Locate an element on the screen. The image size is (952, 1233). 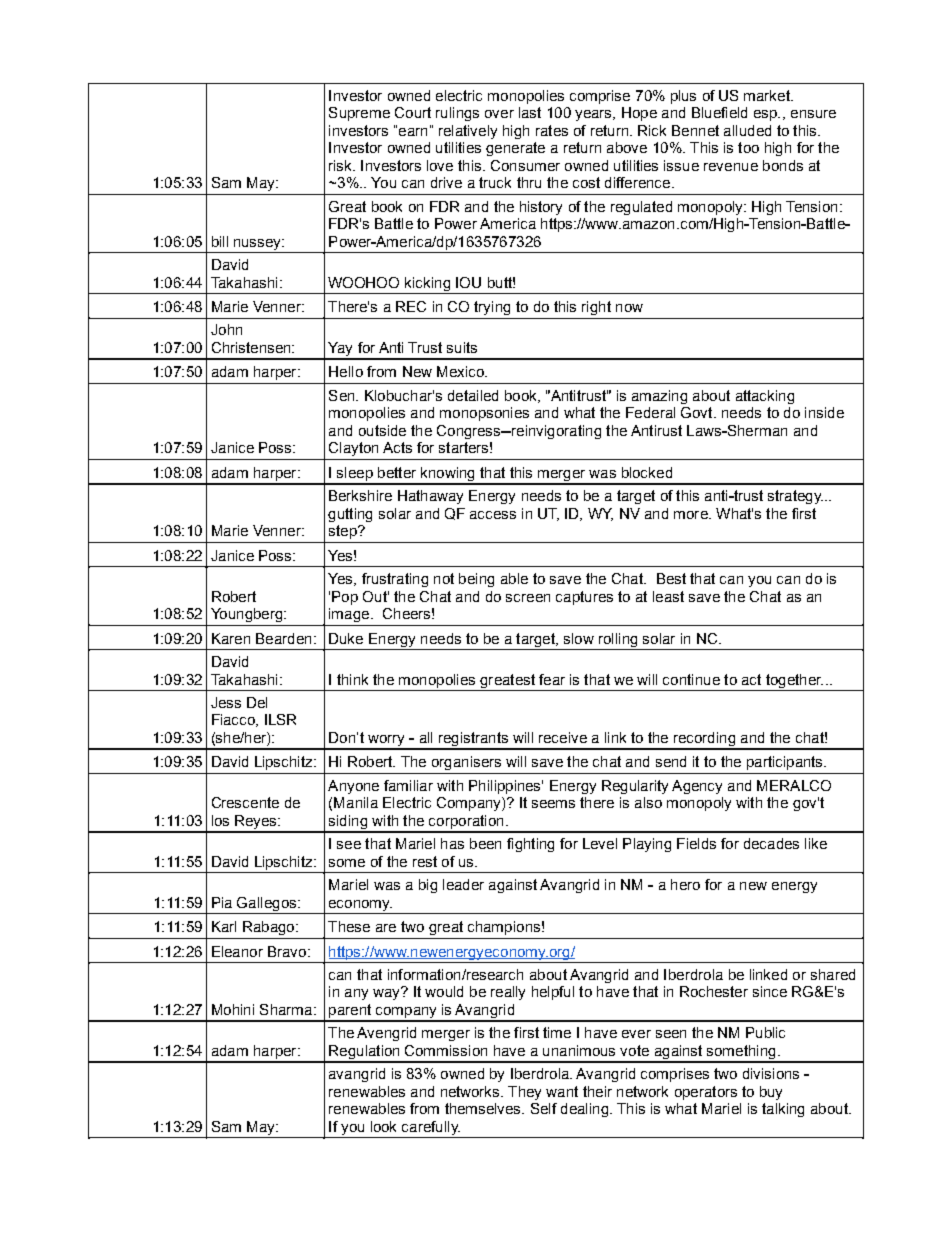
participants is located at coordinates (786, 763).
